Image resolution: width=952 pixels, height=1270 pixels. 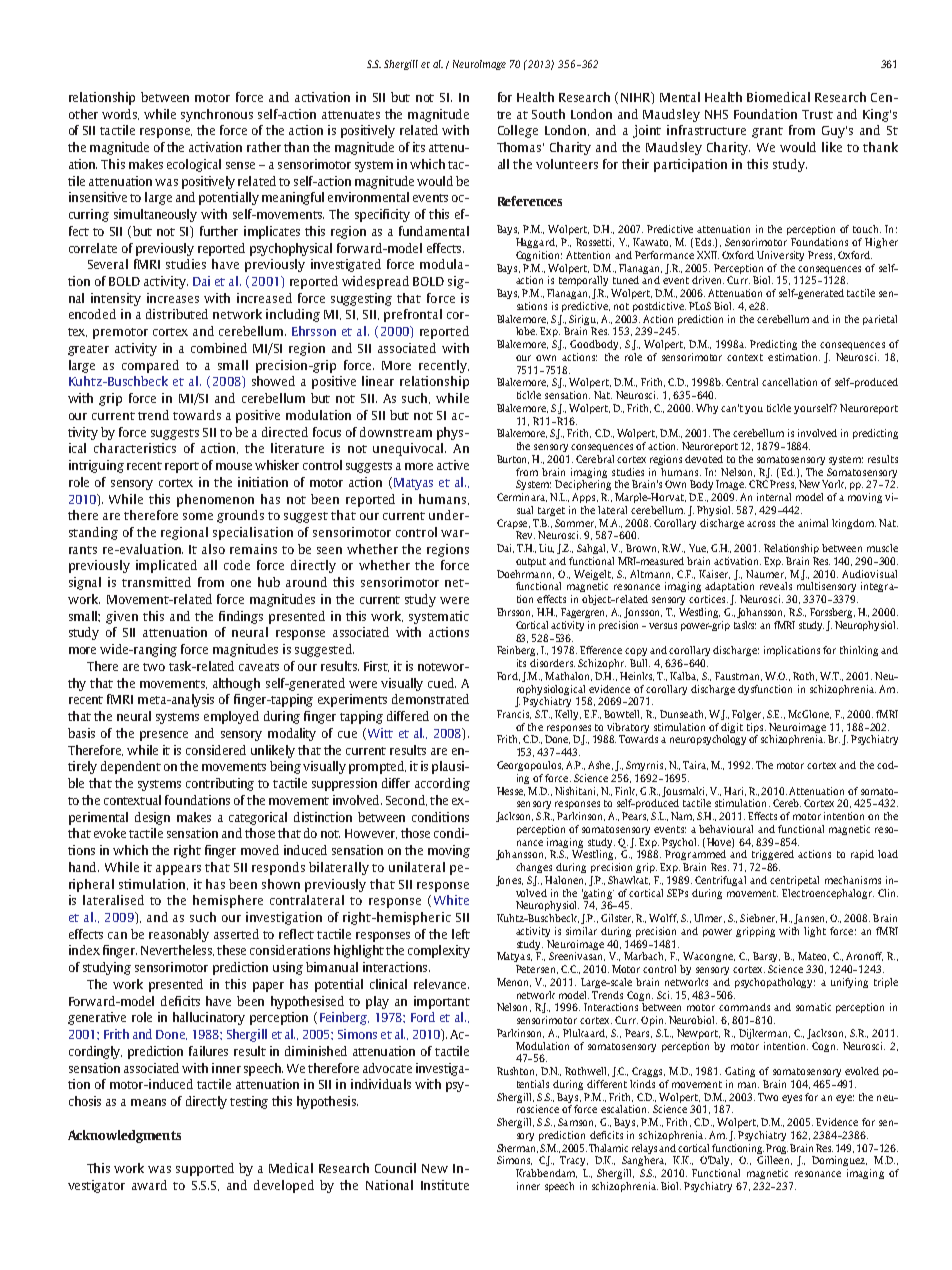 What do you see at coordinates (839, 1161) in the page?
I see `Dominguez` at bounding box center [839, 1161].
